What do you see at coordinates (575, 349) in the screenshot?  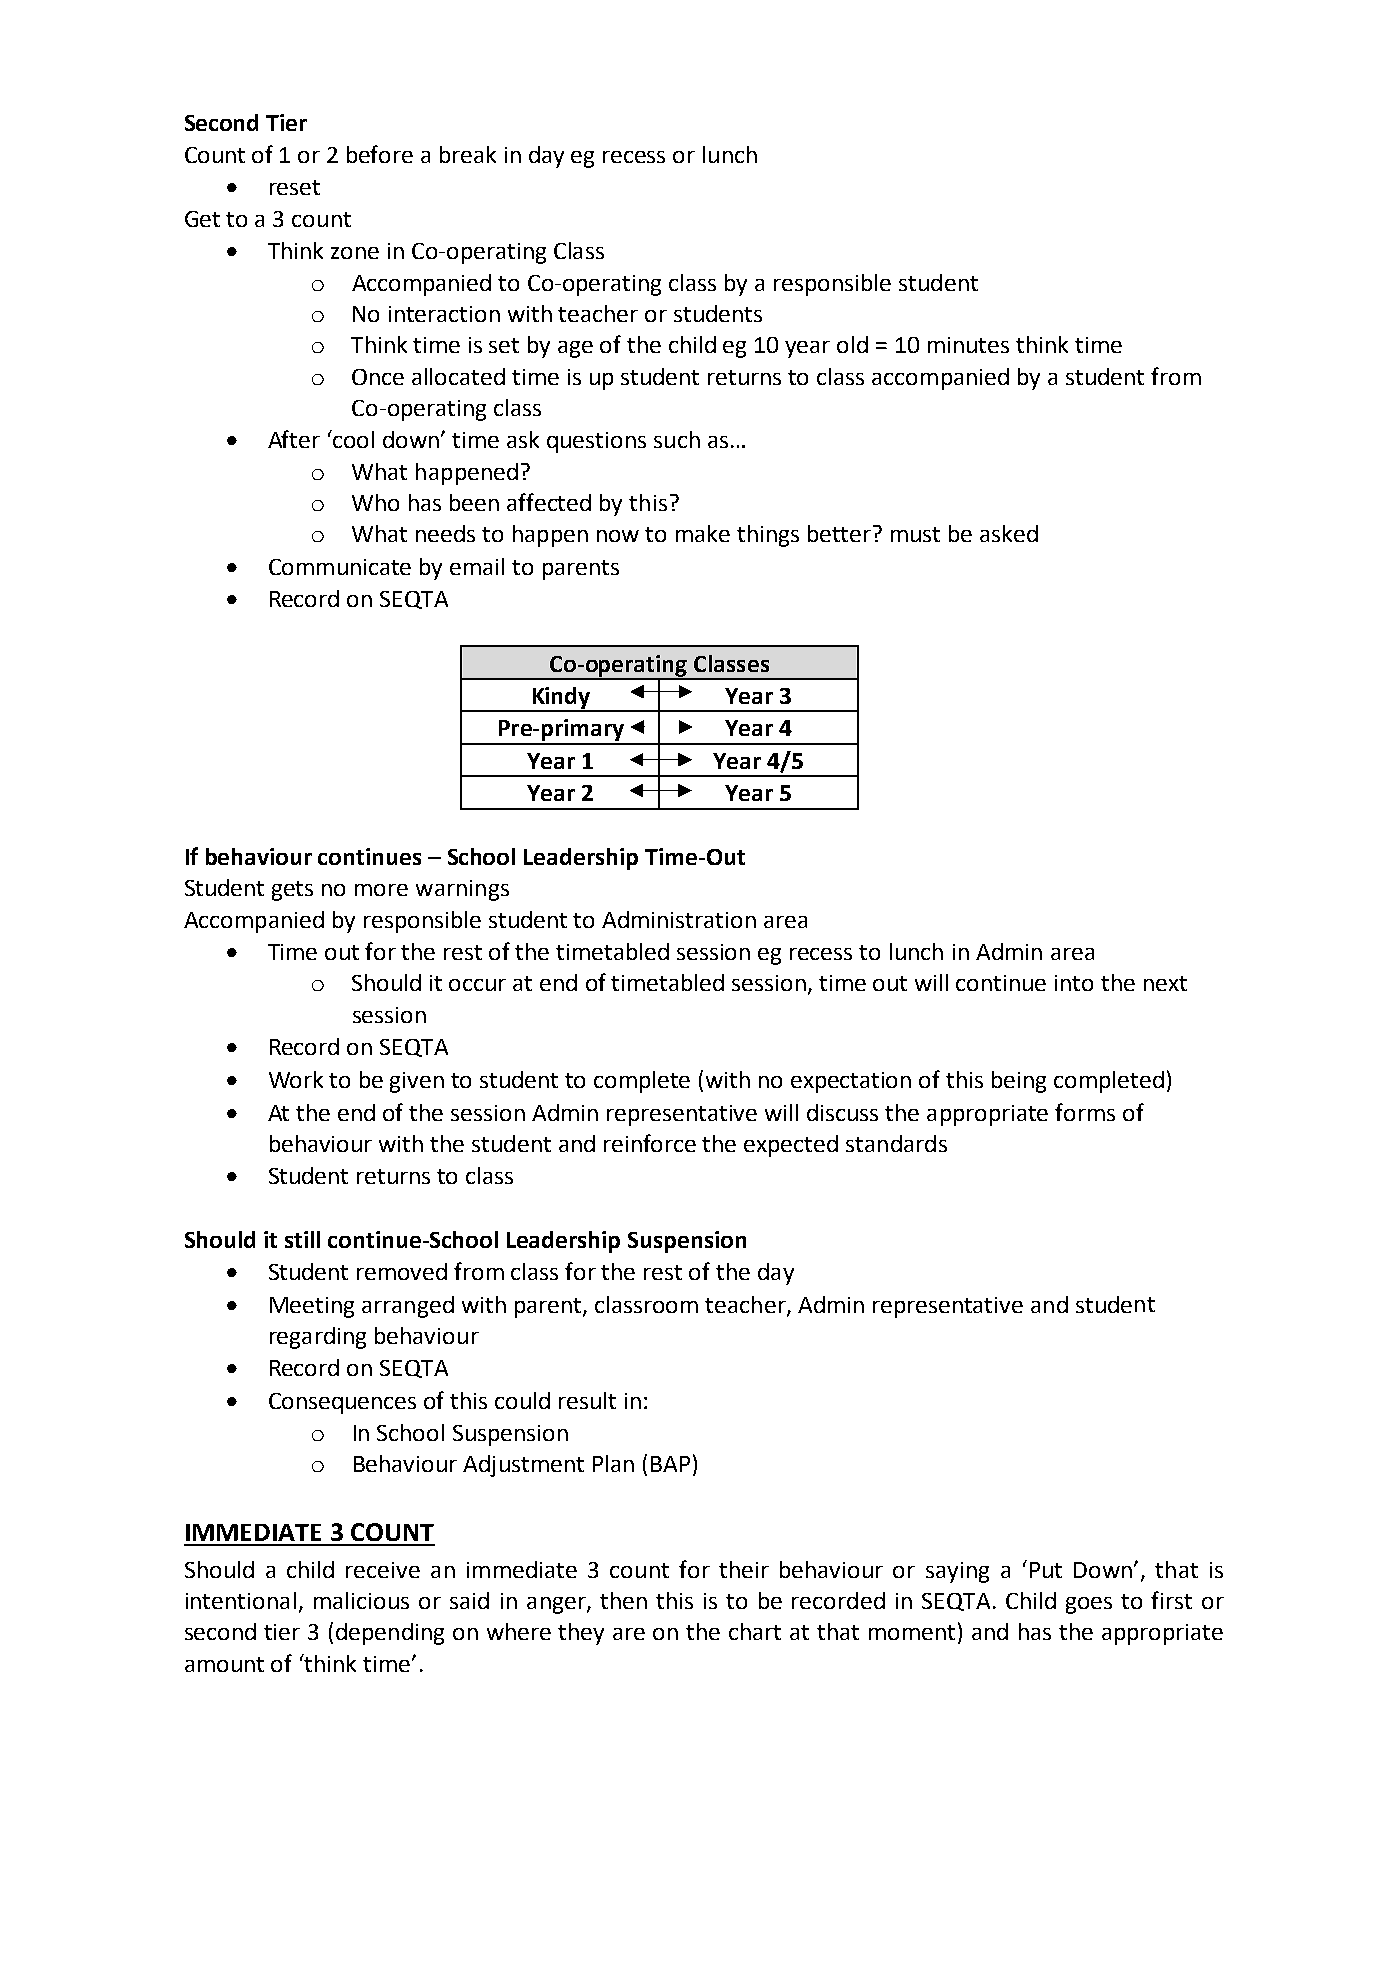 I see `age` at bounding box center [575, 349].
